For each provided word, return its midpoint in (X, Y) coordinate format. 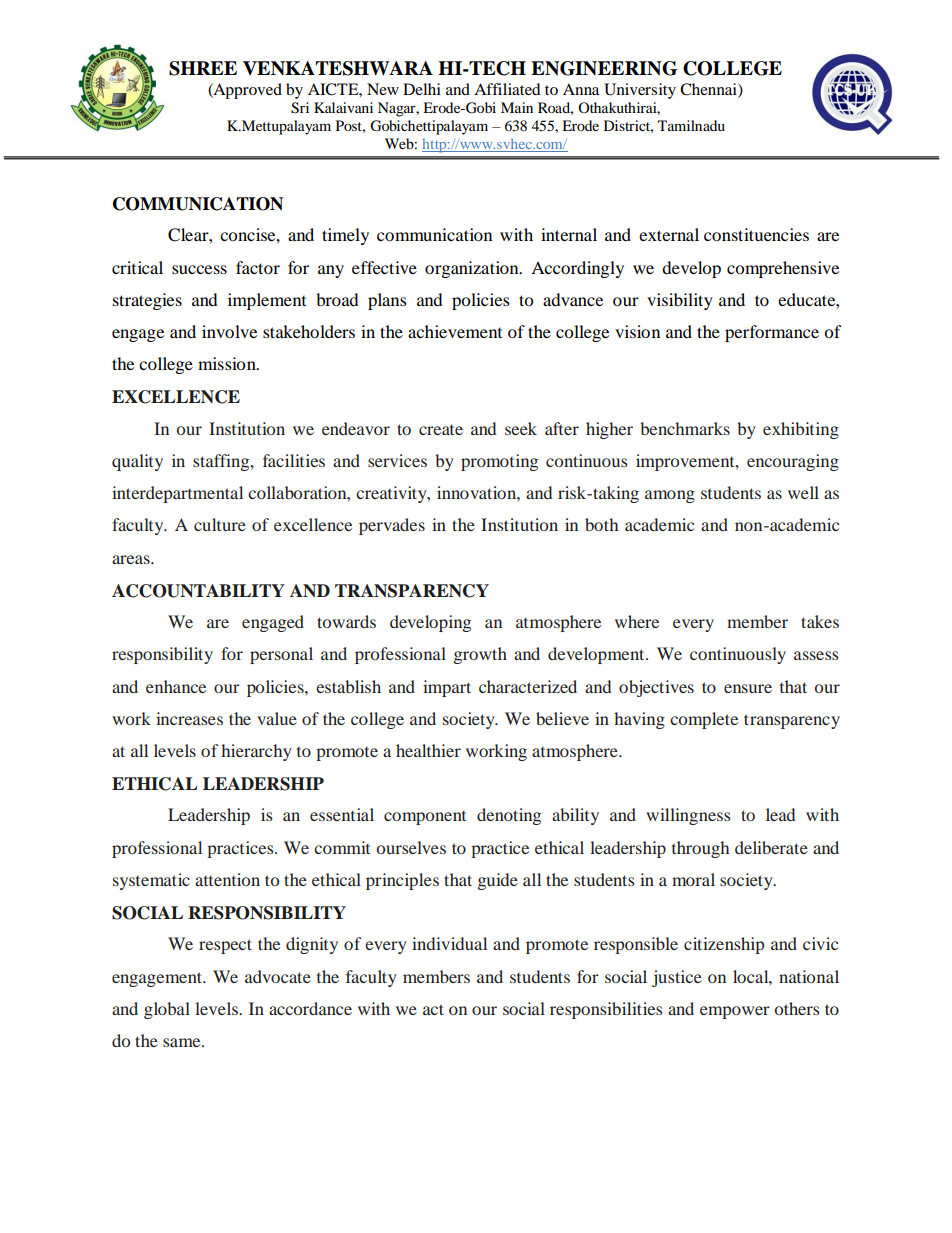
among (670, 496)
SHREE (203, 68)
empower (735, 1012)
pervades (392, 526)
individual (449, 943)
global (167, 1010)
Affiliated (507, 89)
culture (220, 524)
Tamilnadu (691, 125)
